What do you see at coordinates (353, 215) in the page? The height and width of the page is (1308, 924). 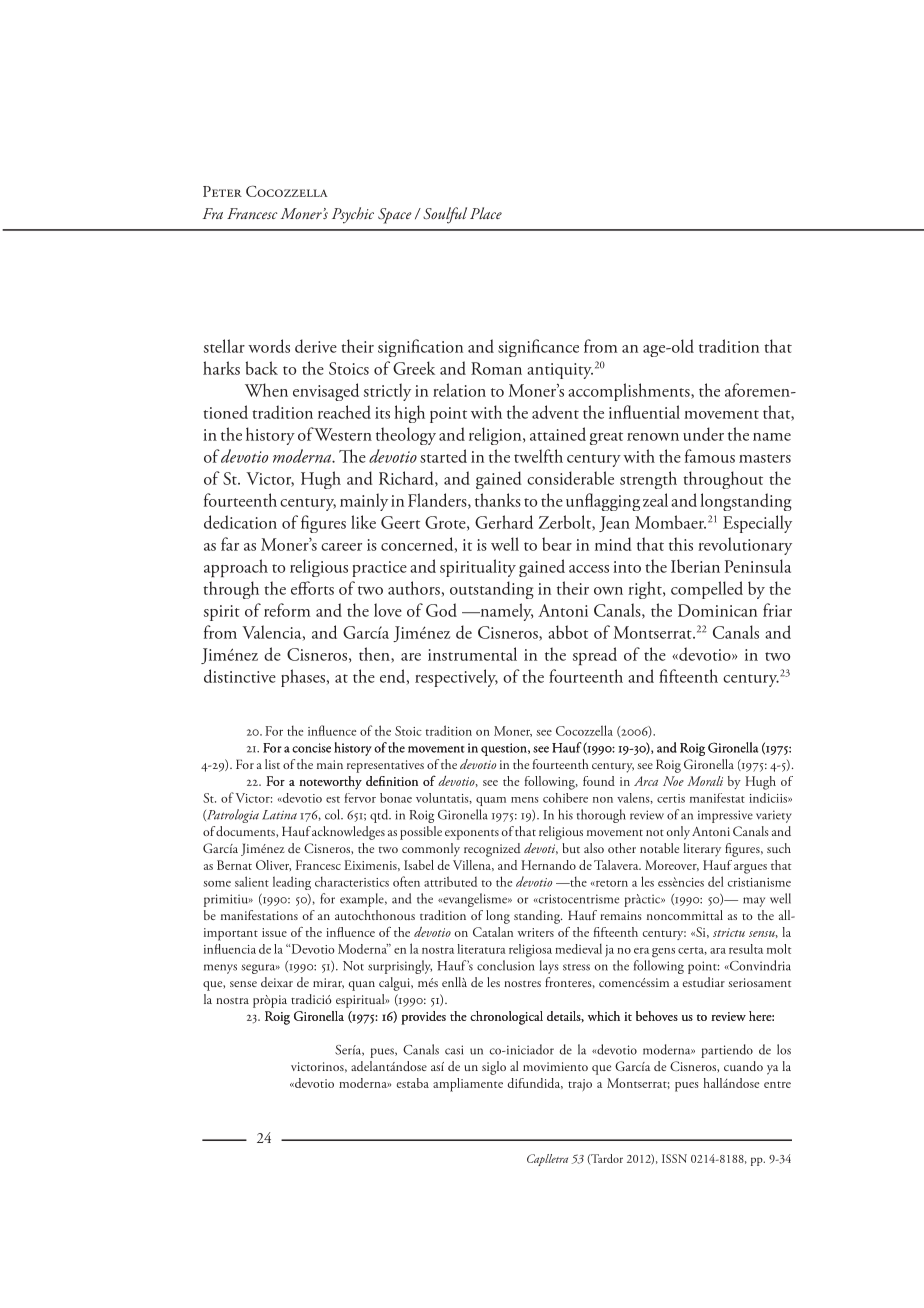 I see `Psychic` at bounding box center [353, 215].
